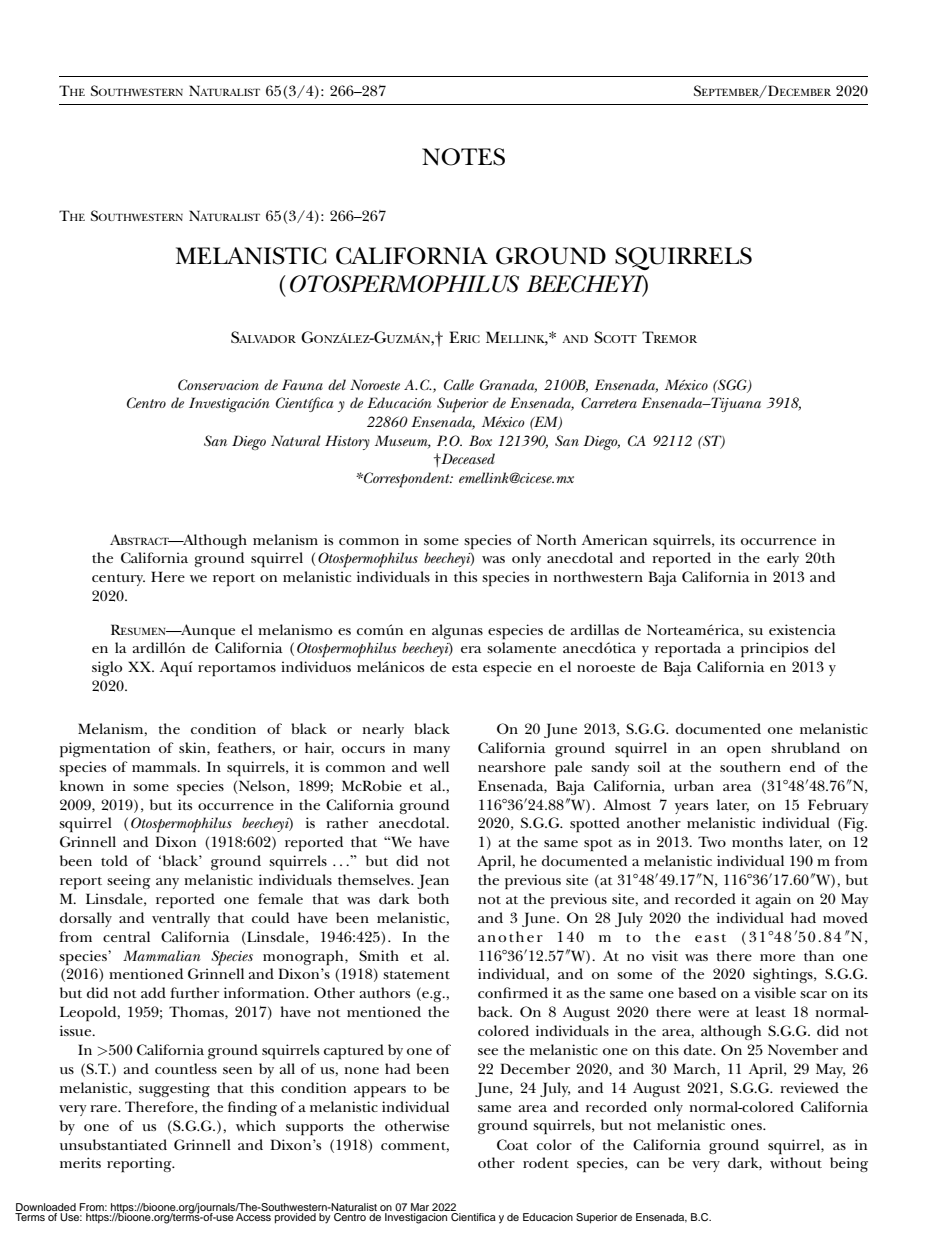  I want to click on esta, so click(465, 668).
